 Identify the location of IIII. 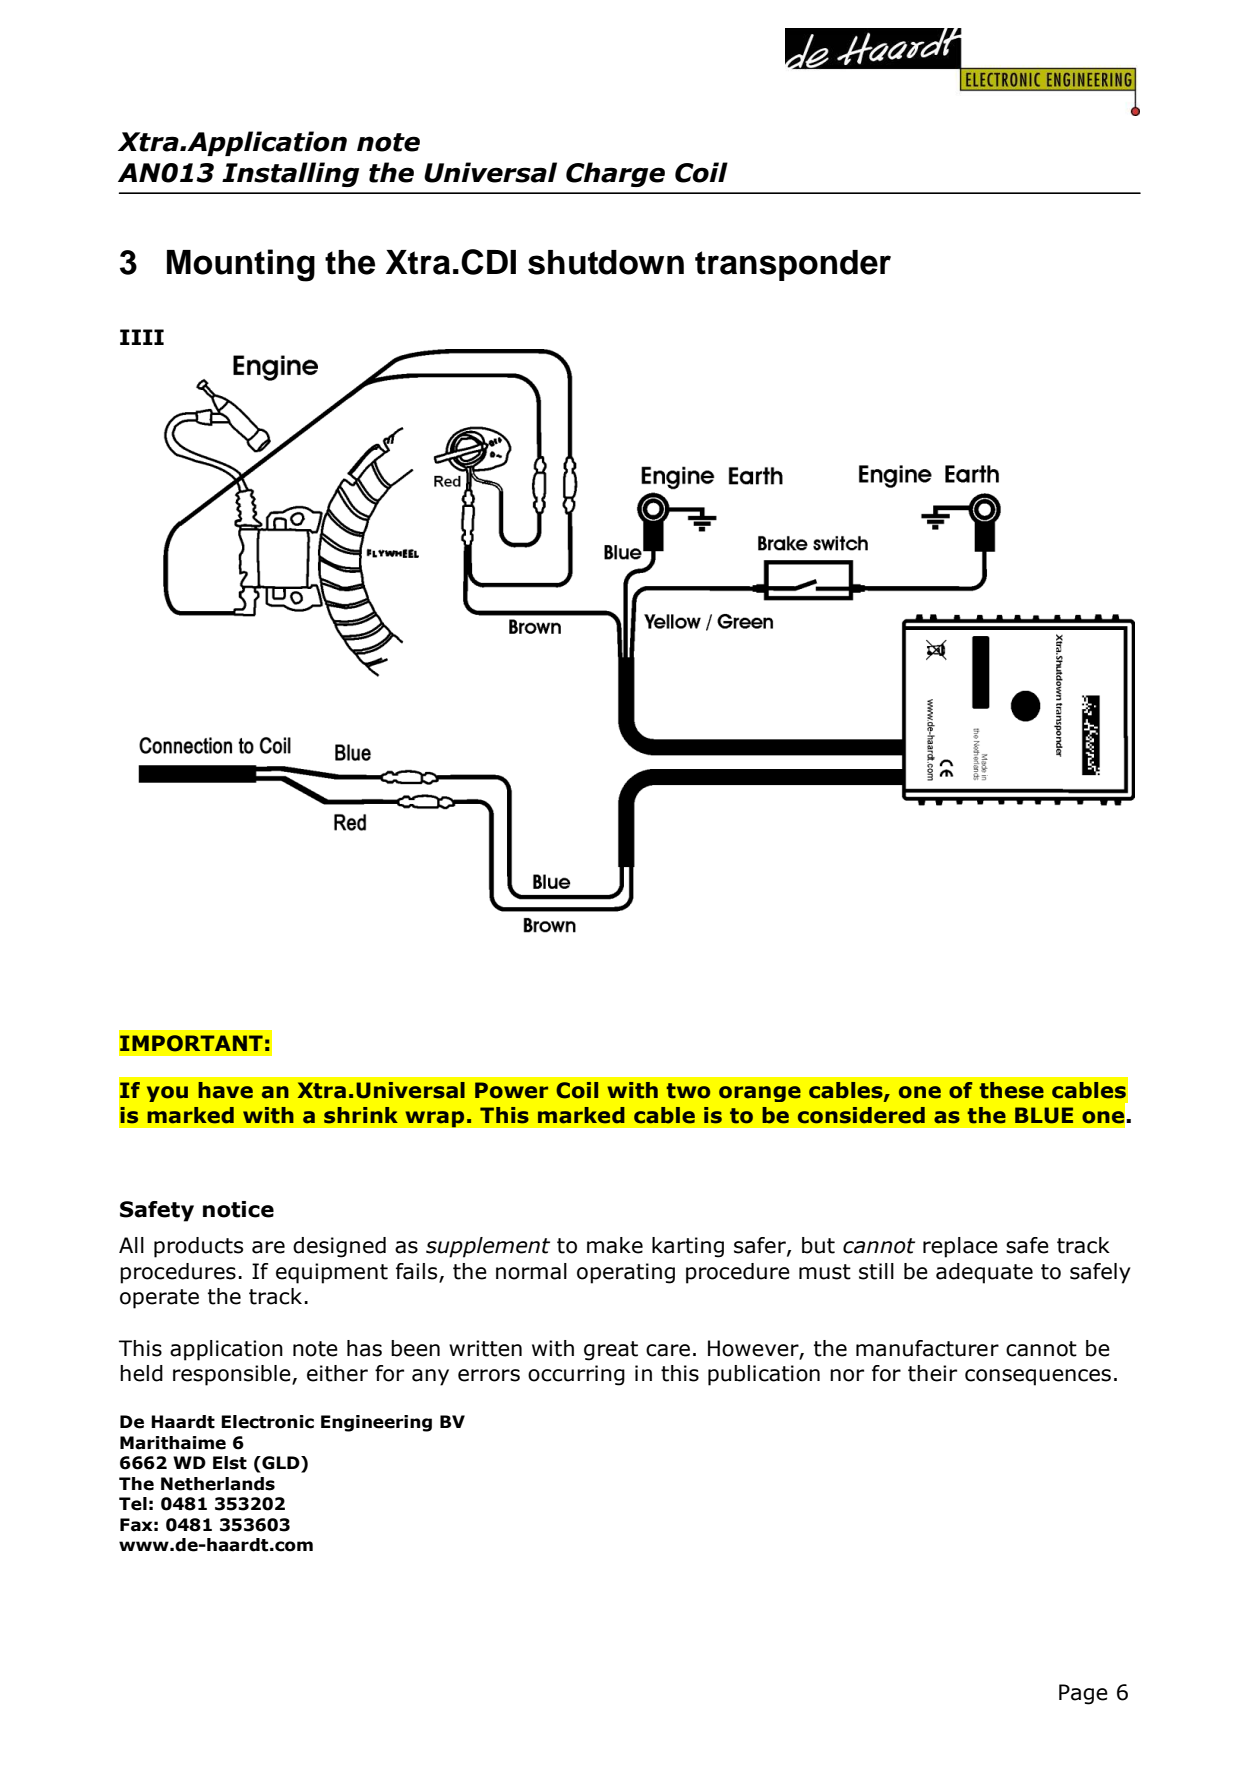
(142, 337).
